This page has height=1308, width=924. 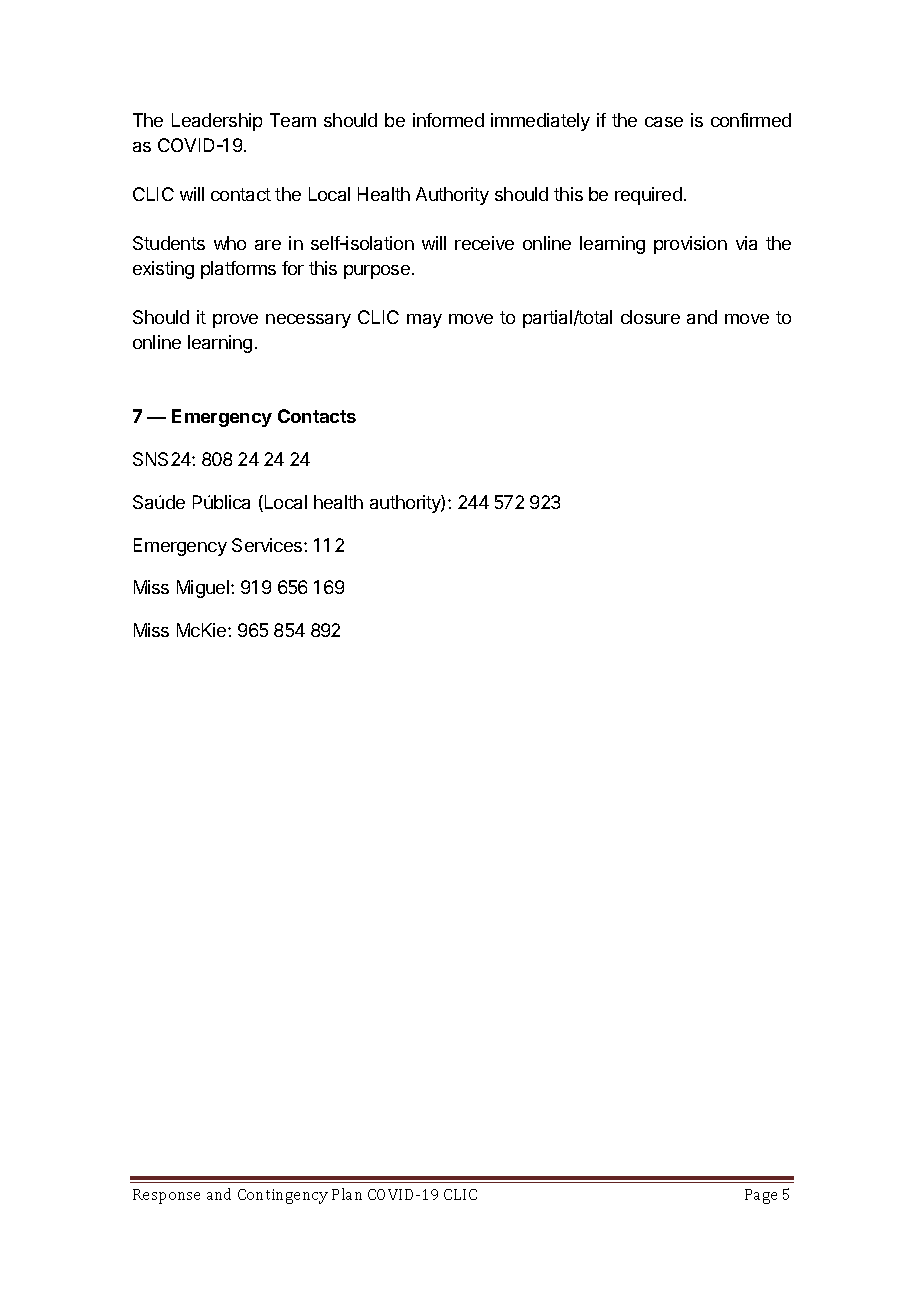 I want to click on Contingency, so click(x=283, y=1196).
